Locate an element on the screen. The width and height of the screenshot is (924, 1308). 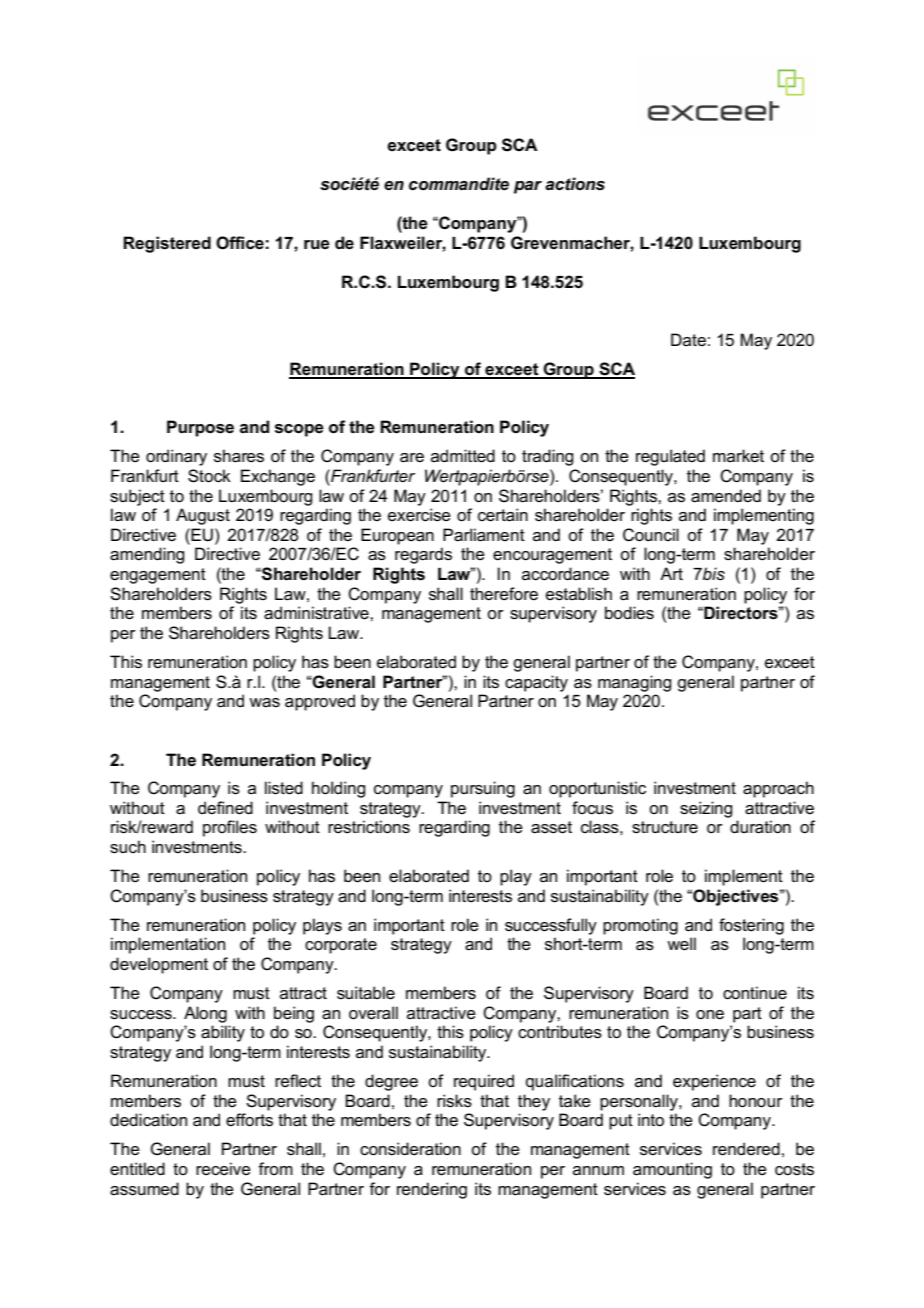
rendering is located at coordinates (432, 1190).
